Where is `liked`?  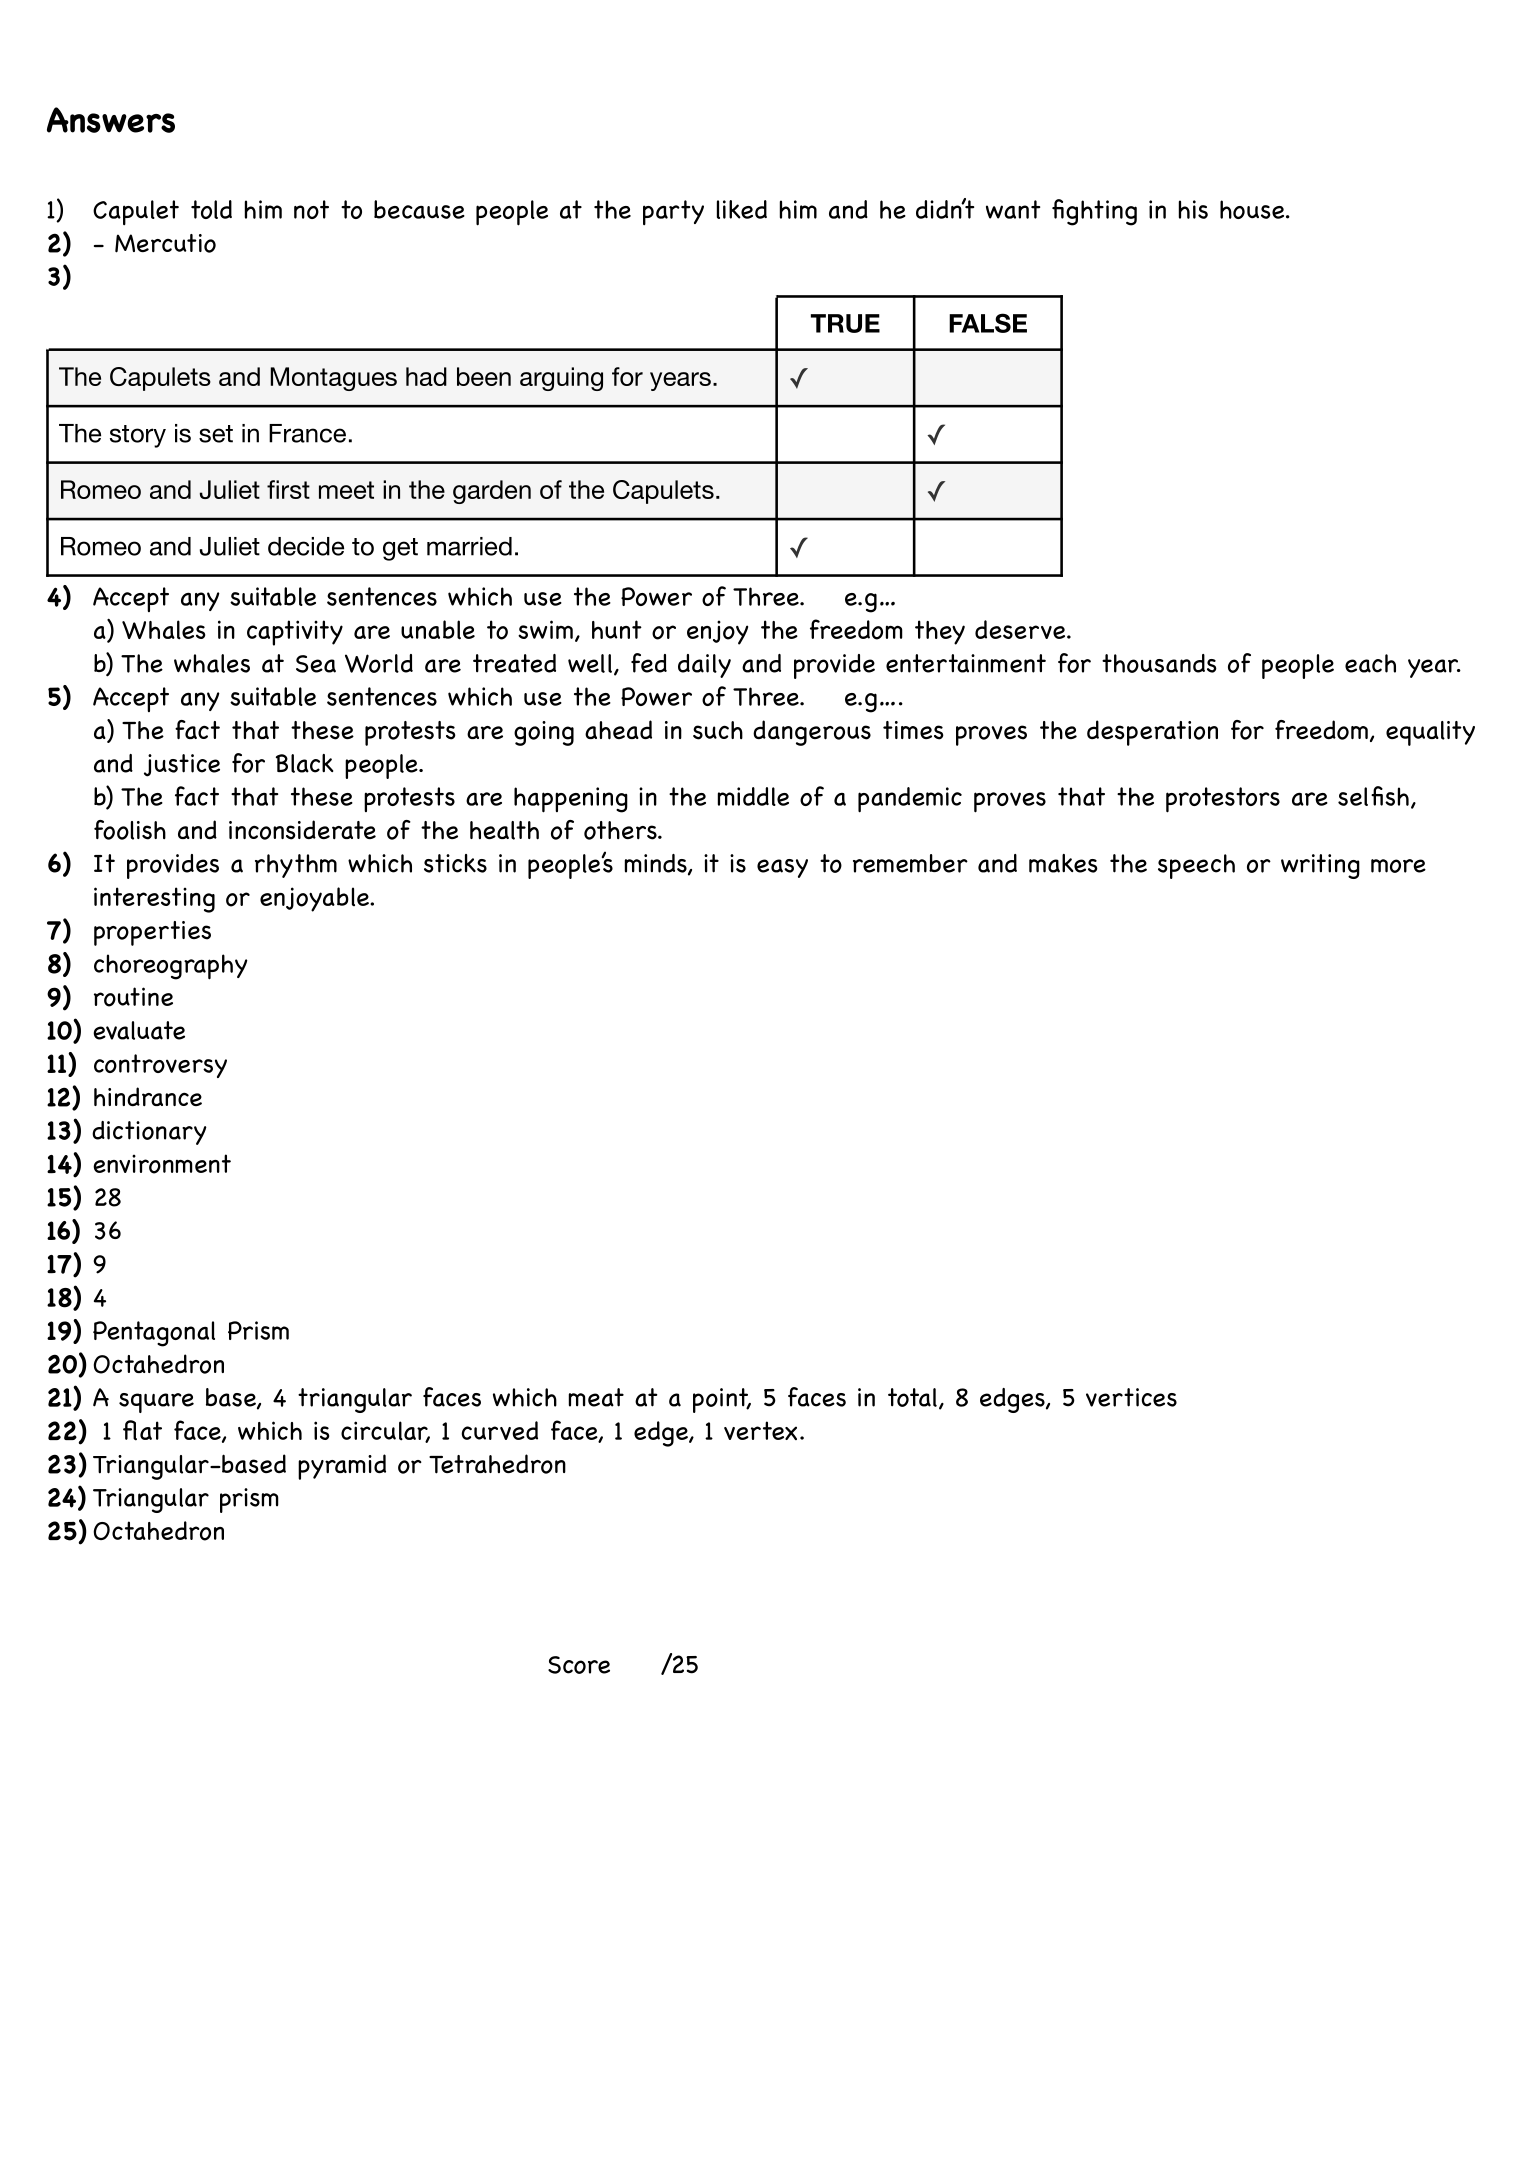
liked is located at coordinates (742, 209).
